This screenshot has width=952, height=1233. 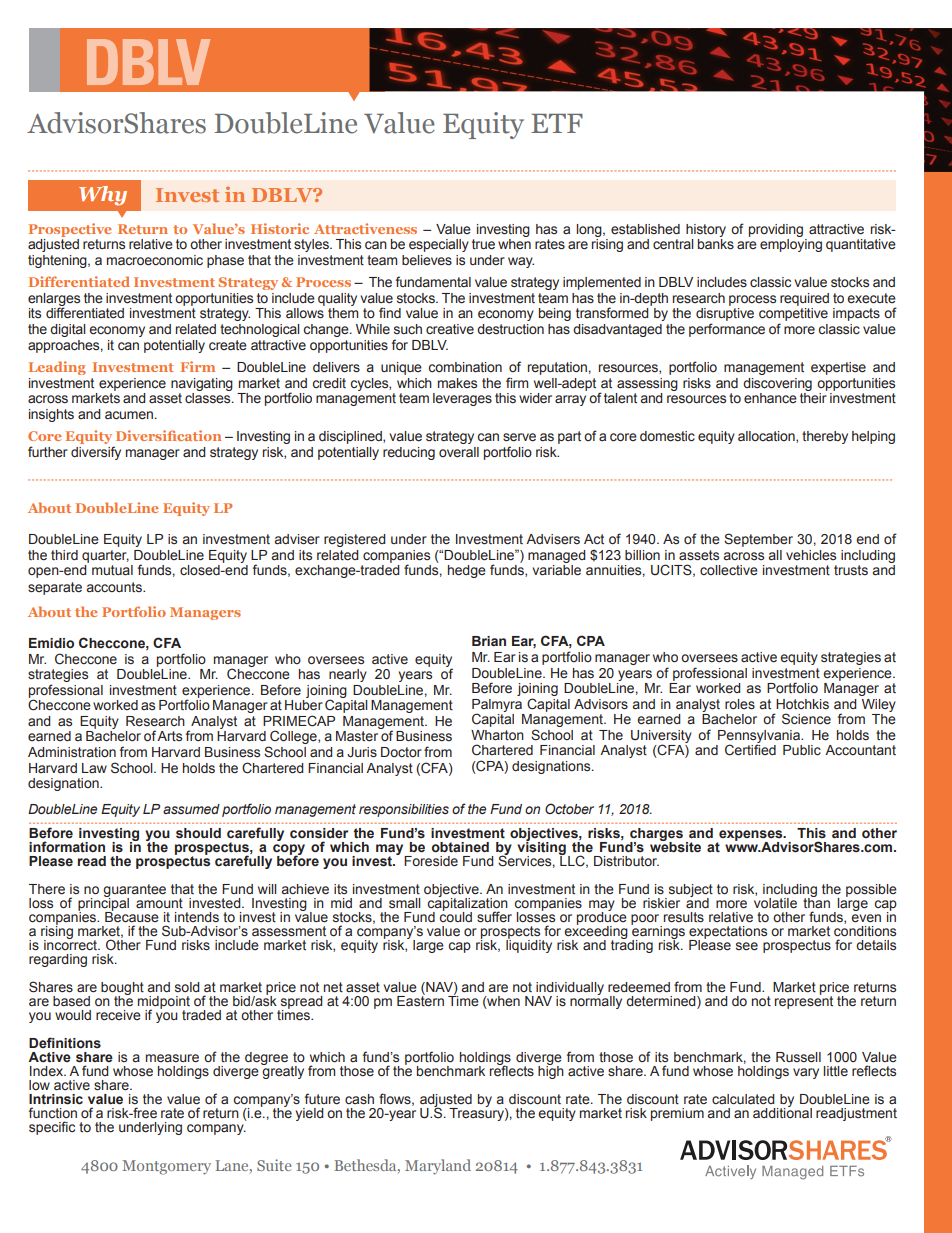 What do you see at coordinates (438, 1167) in the screenshot?
I see `Maryland` at bounding box center [438, 1167].
